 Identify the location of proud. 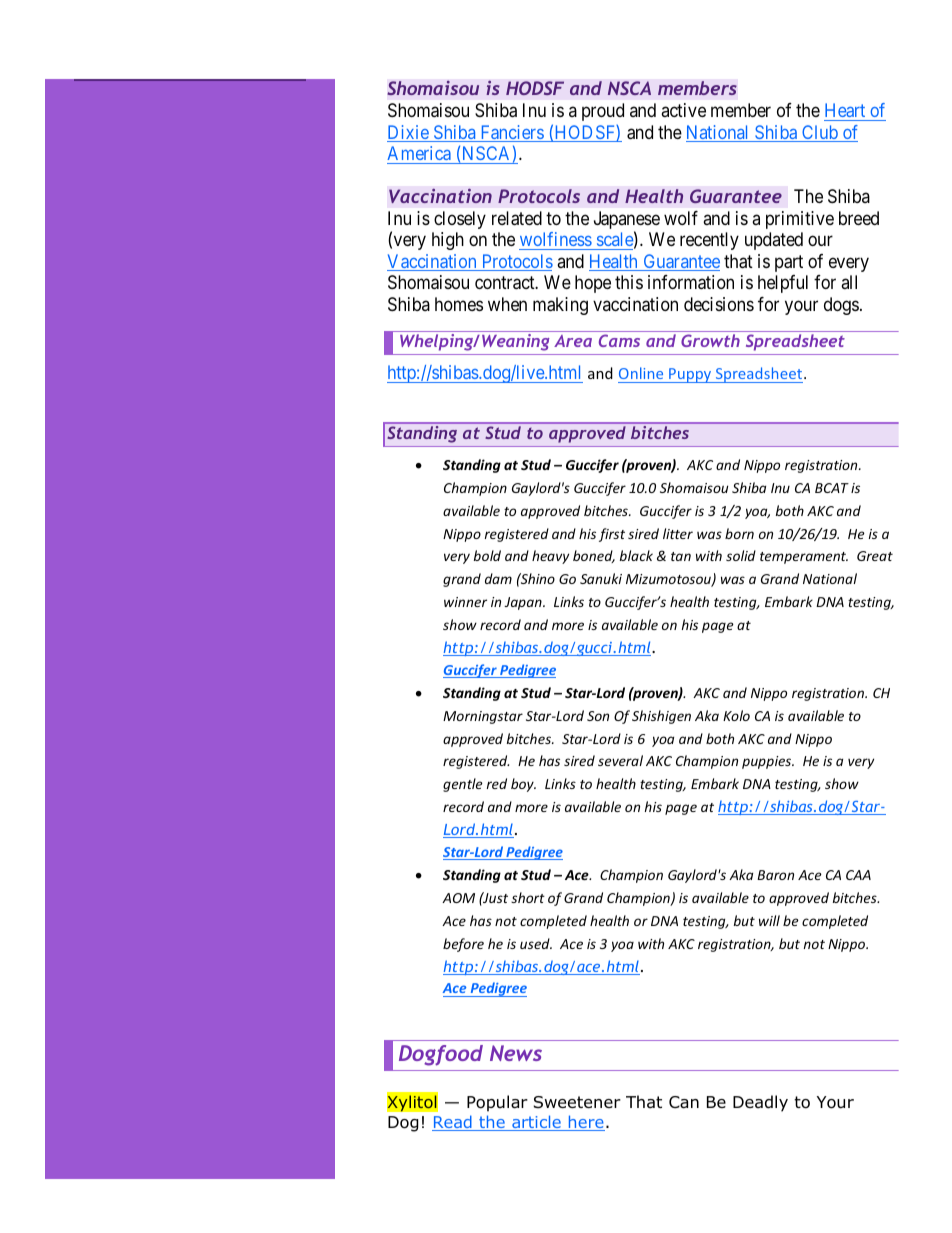
(603, 112).
